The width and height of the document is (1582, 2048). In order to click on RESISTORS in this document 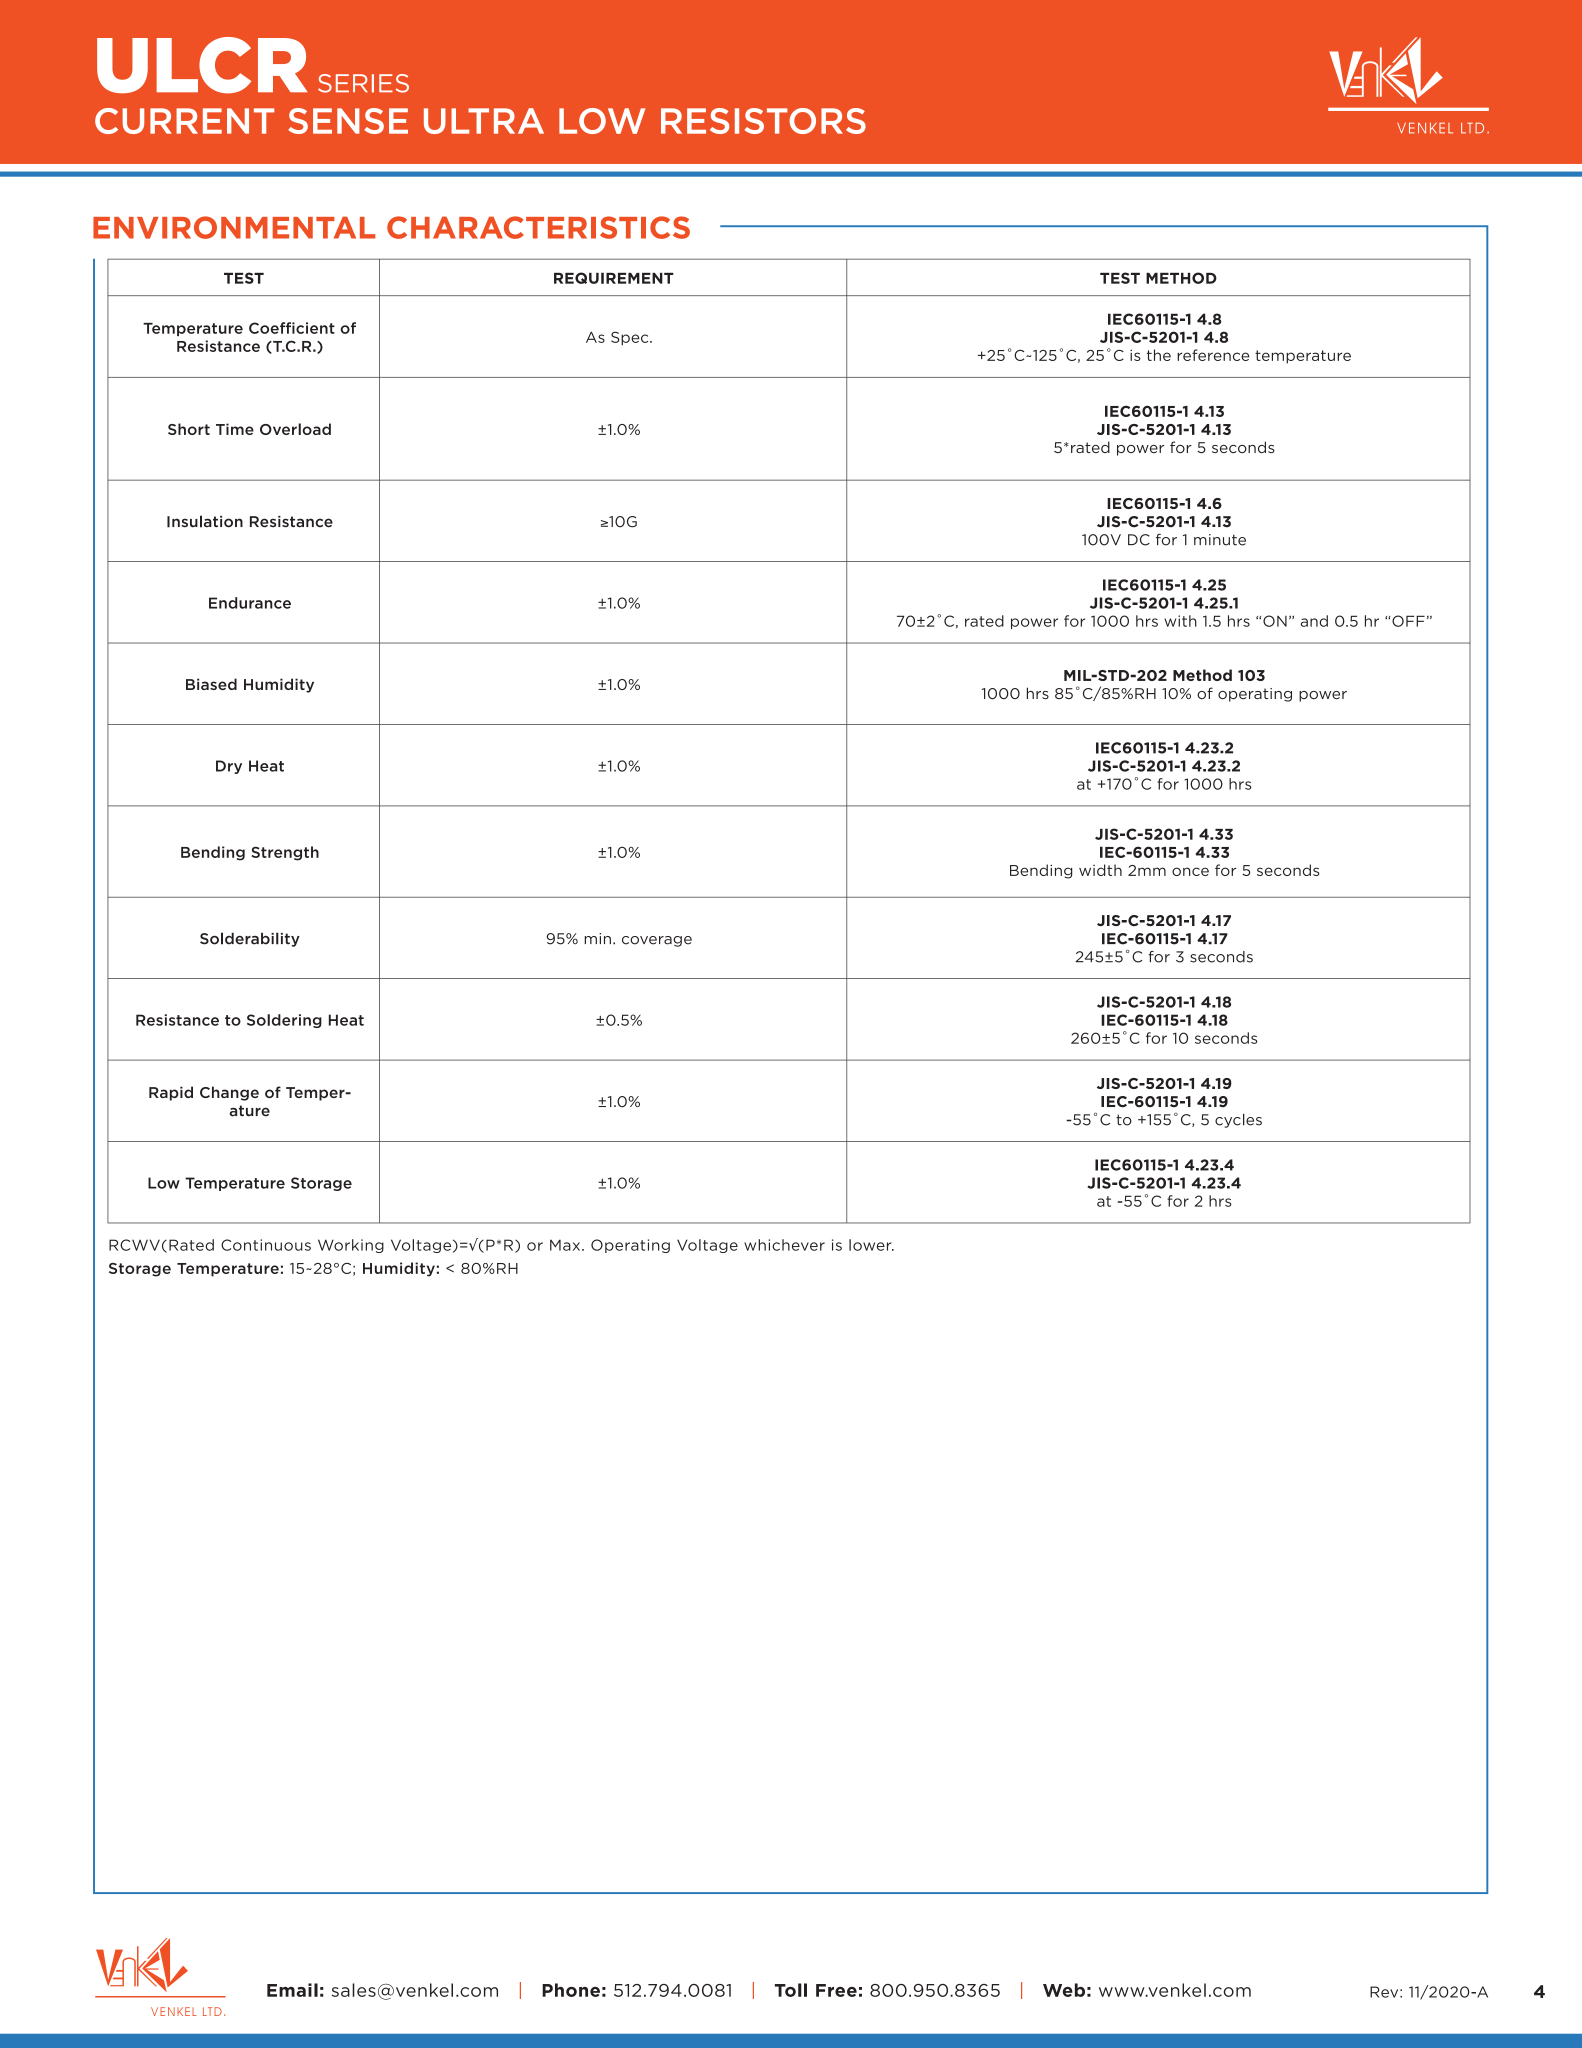, I will do `click(763, 121)`.
